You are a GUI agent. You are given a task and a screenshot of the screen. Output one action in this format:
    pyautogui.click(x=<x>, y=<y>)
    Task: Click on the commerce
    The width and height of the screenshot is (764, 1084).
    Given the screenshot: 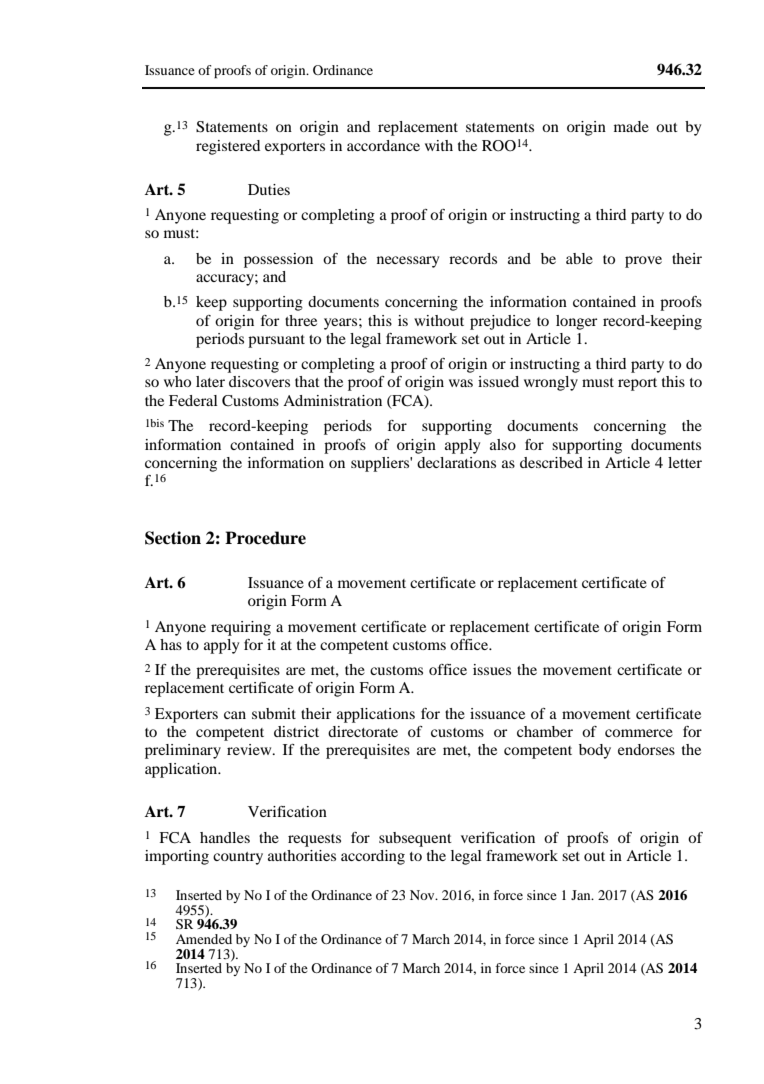 What is the action you would take?
    pyautogui.click(x=639, y=733)
